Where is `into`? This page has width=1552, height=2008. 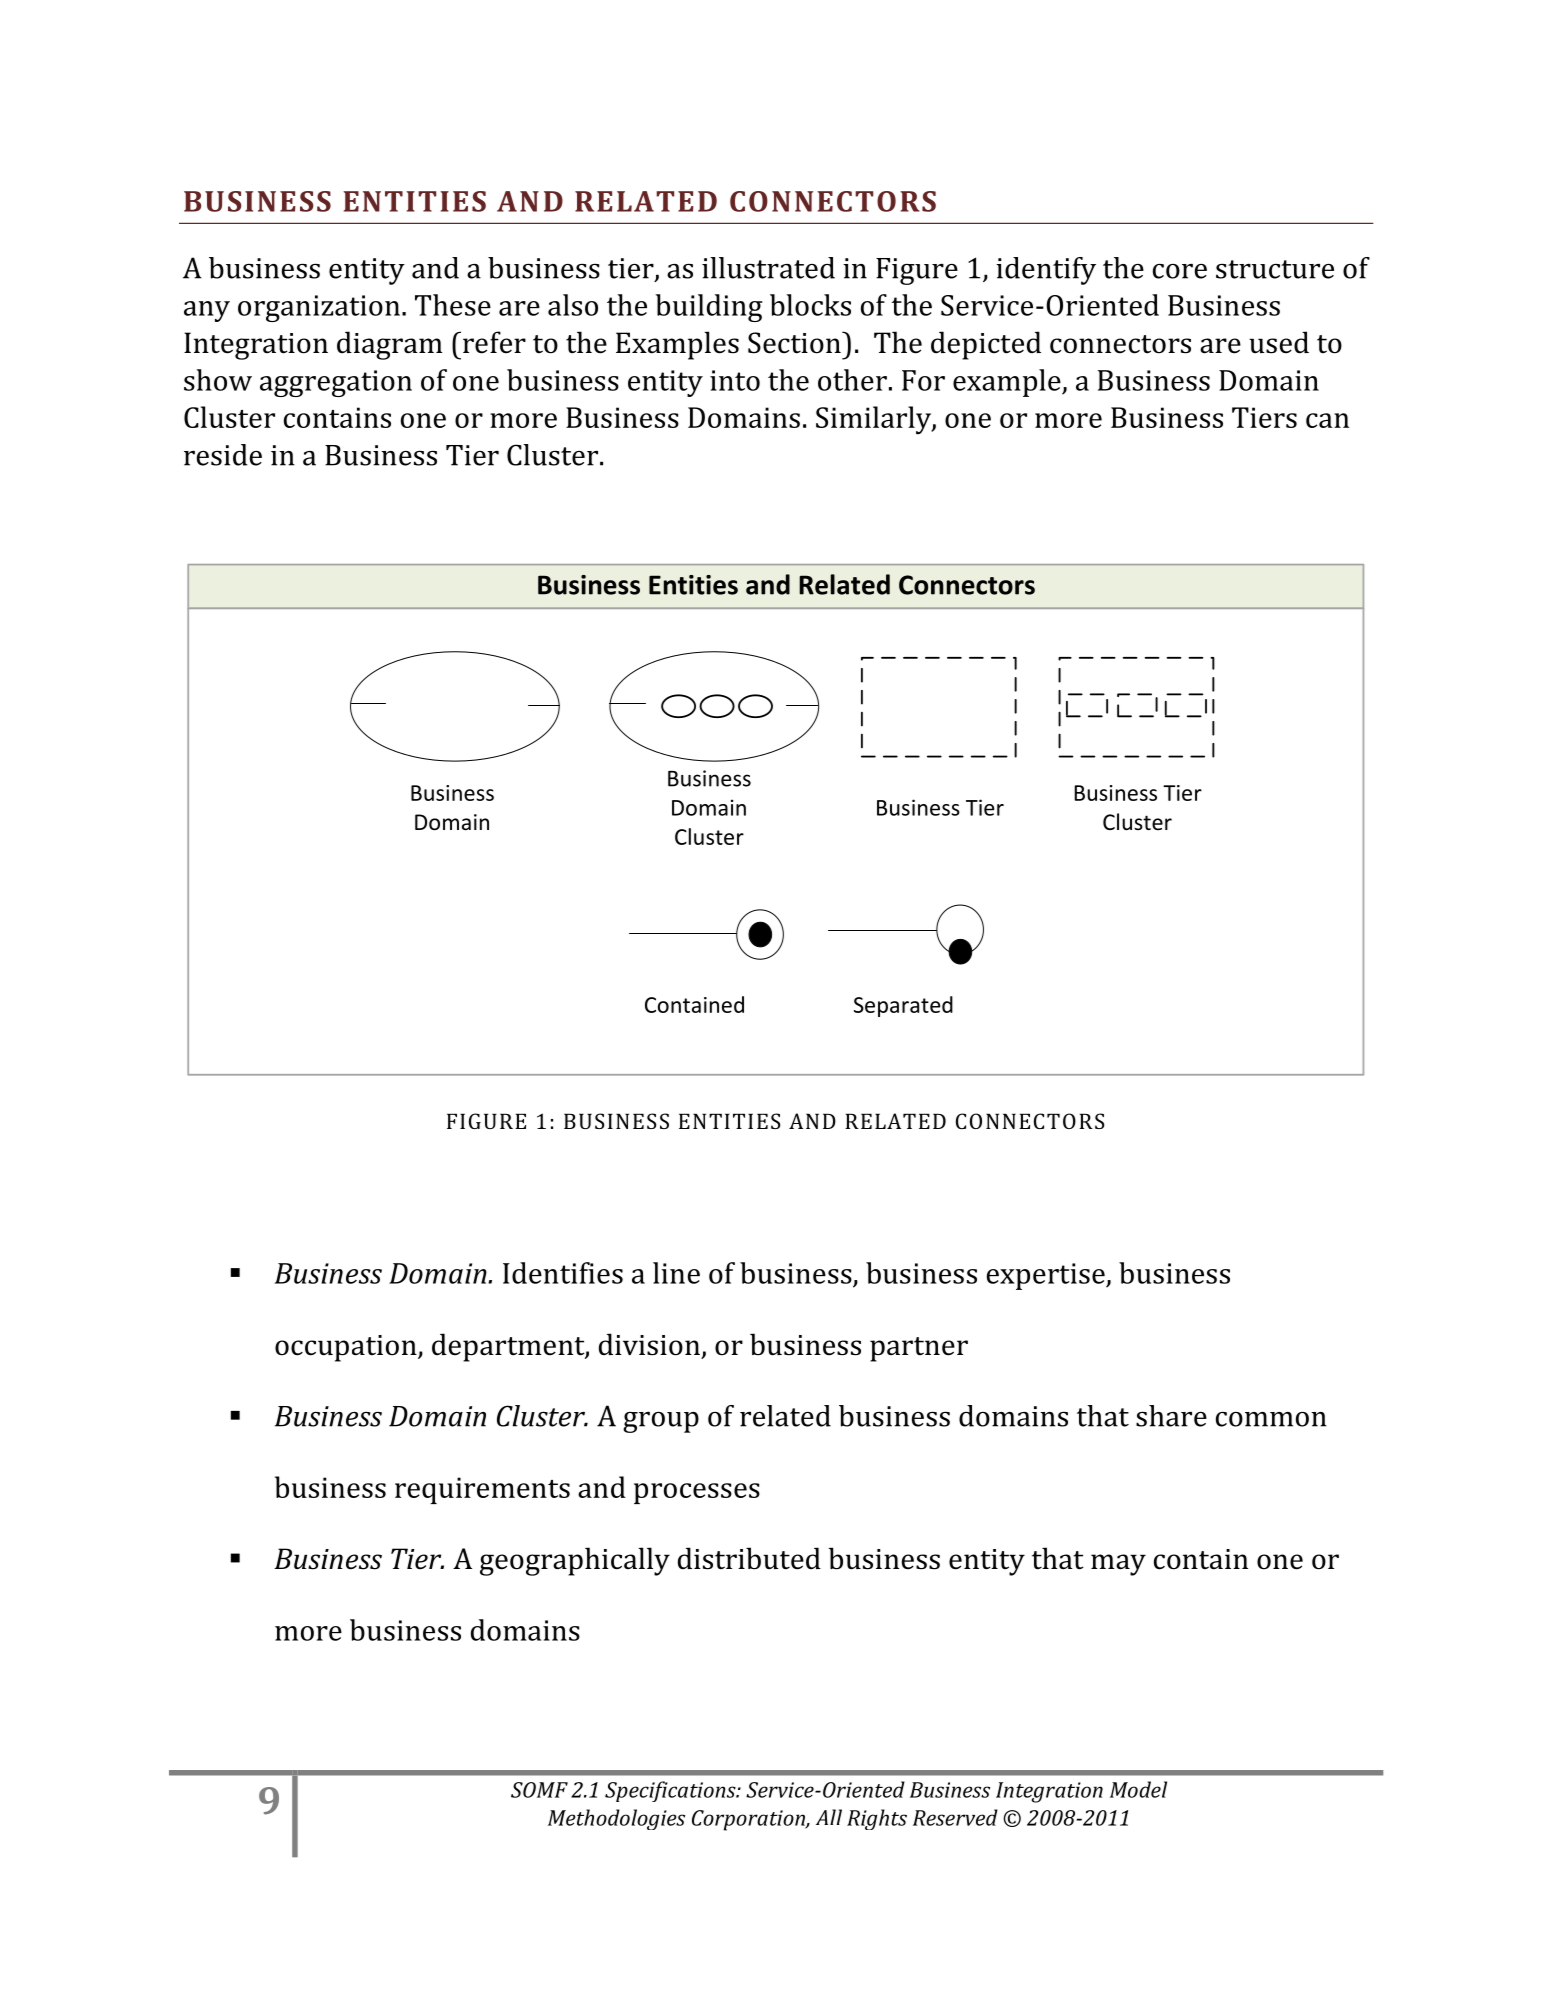 into is located at coordinates (735, 380).
